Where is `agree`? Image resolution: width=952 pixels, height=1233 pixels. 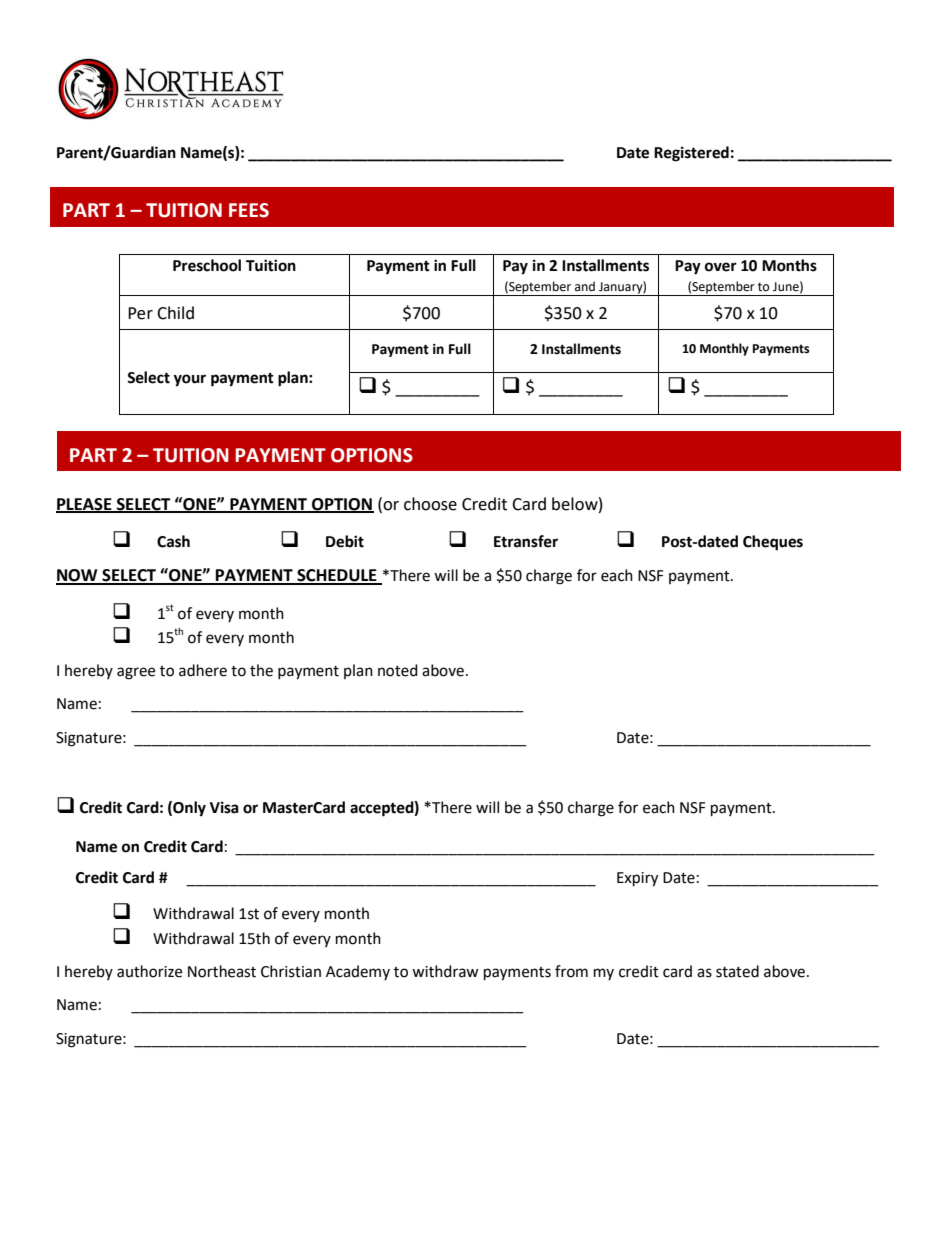
agree is located at coordinates (136, 673).
